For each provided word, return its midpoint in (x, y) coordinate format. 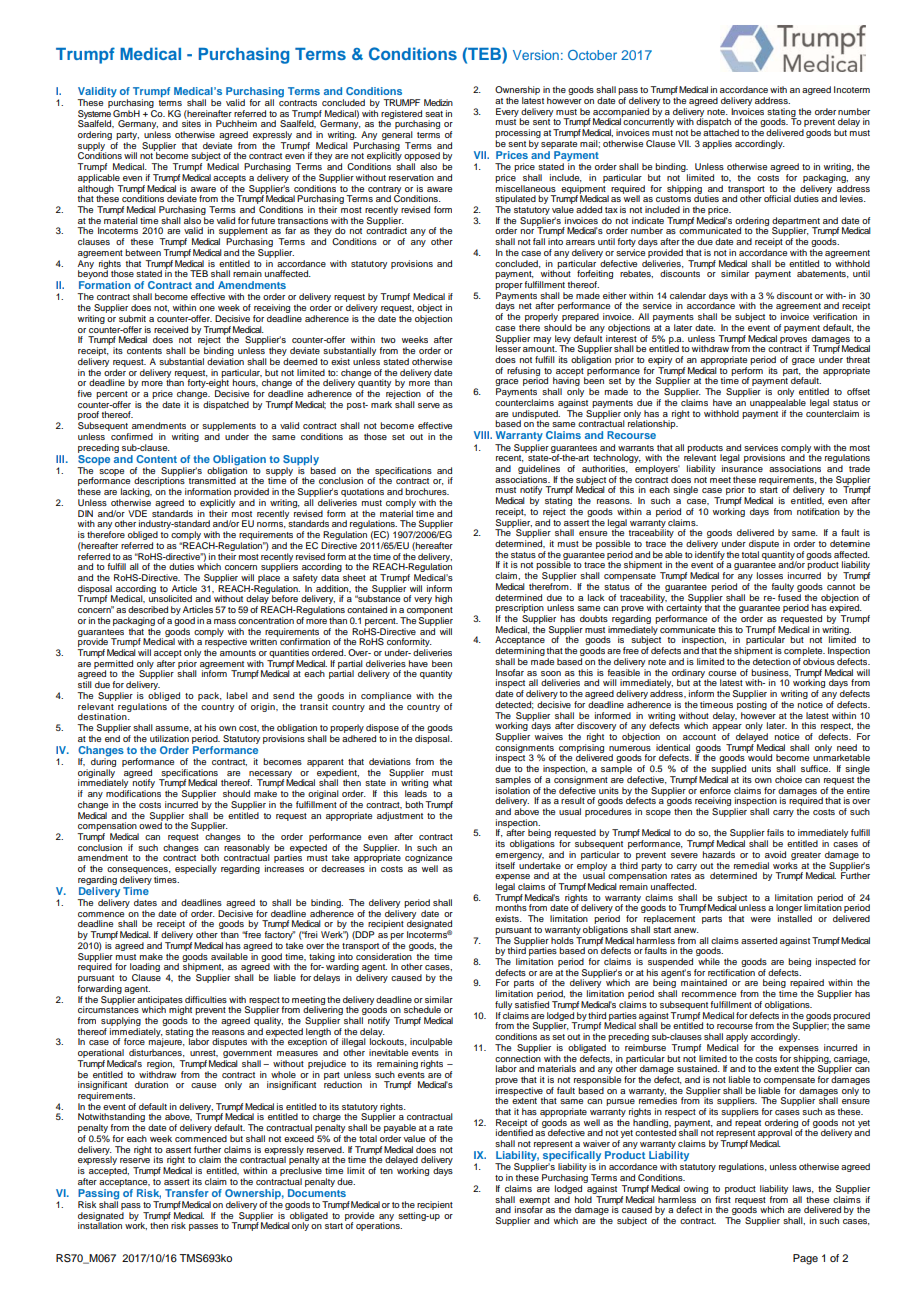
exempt (534, 1202)
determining (520, 653)
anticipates (160, 1001)
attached (721, 132)
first (723, 1198)
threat (858, 359)
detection (772, 661)
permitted (113, 665)
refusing (523, 372)
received (171, 329)
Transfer (187, 1193)
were (761, 919)
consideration (384, 955)
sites (191, 122)
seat (434, 114)
